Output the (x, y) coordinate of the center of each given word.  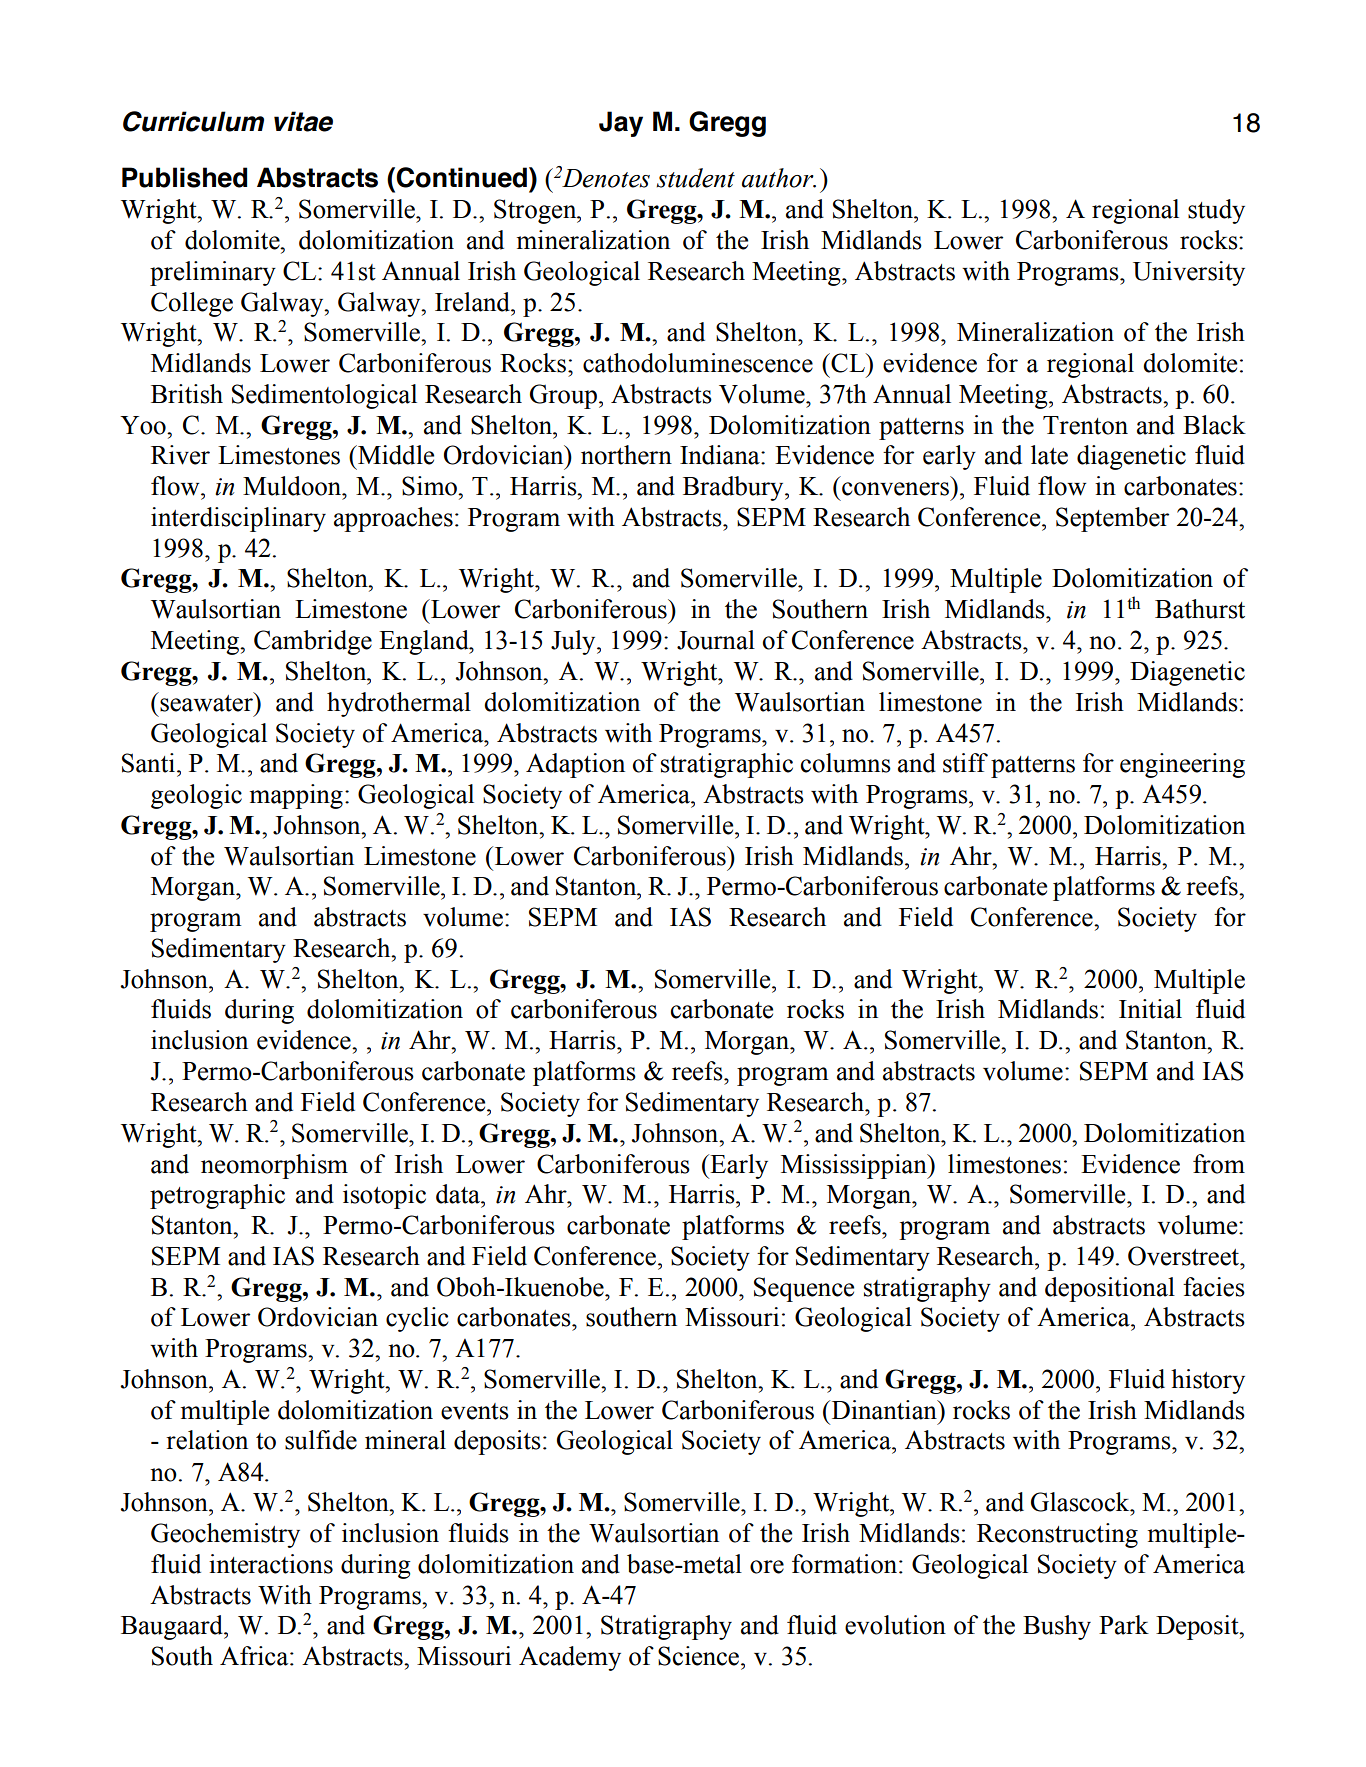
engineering (1182, 765)
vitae (303, 121)
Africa (255, 1656)
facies (1214, 1287)
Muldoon (293, 486)
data (459, 1194)
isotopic (384, 1196)
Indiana (721, 455)
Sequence (804, 1289)
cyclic (417, 1319)
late (1049, 455)
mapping (296, 796)
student (695, 178)
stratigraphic (727, 765)
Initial (1150, 1009)
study (1216, 211)
